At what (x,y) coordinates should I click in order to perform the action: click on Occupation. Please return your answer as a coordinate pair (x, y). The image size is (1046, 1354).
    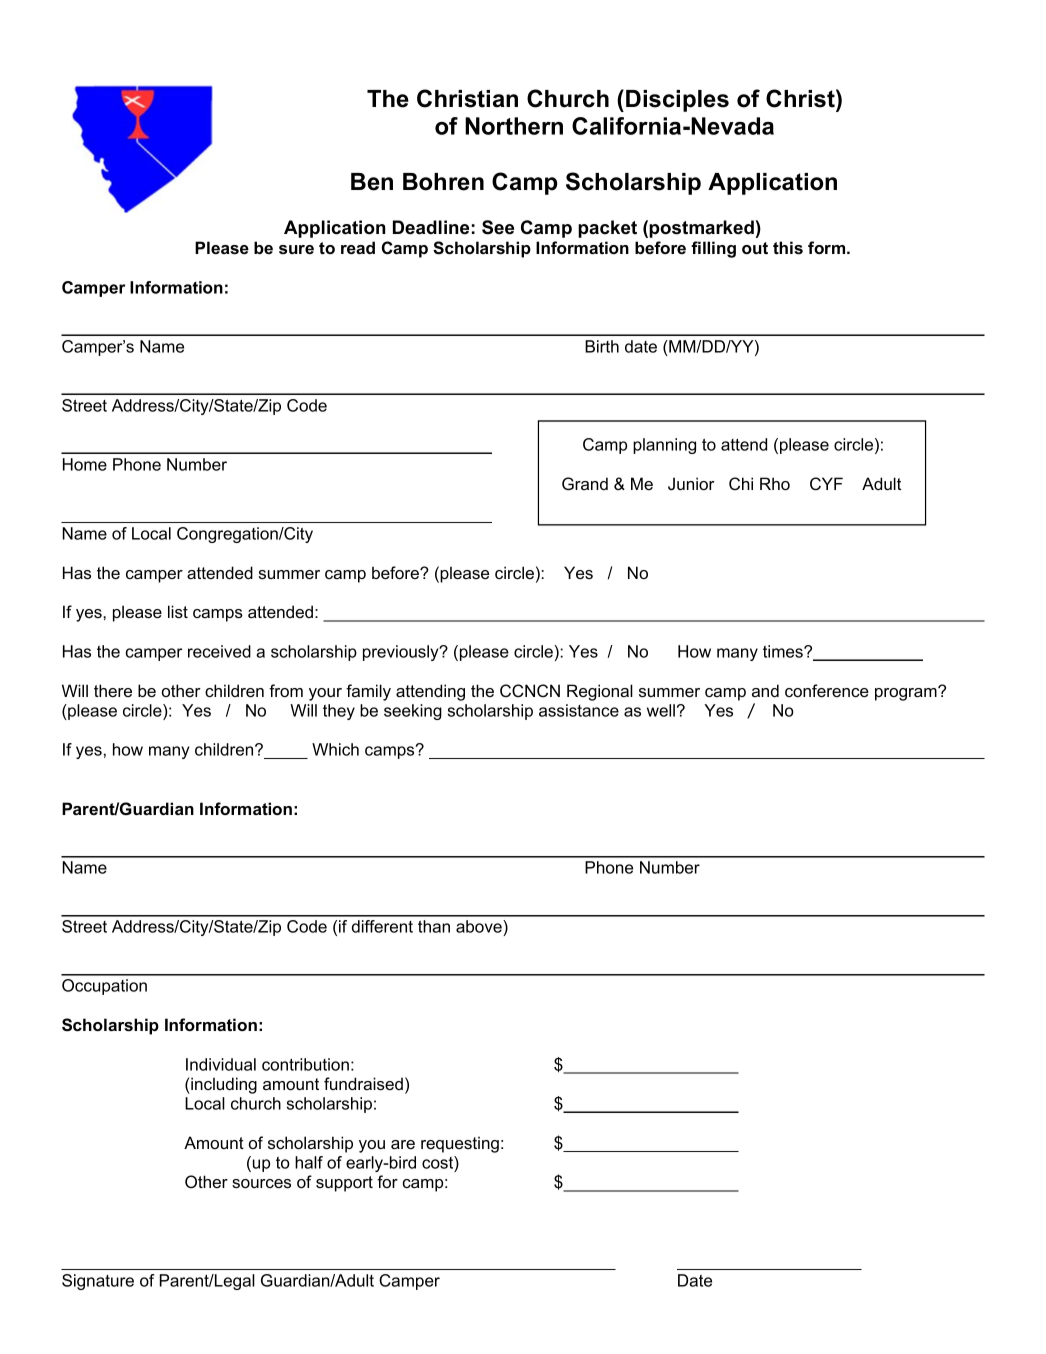
    Looking at the image, I should click on (104, 987).
